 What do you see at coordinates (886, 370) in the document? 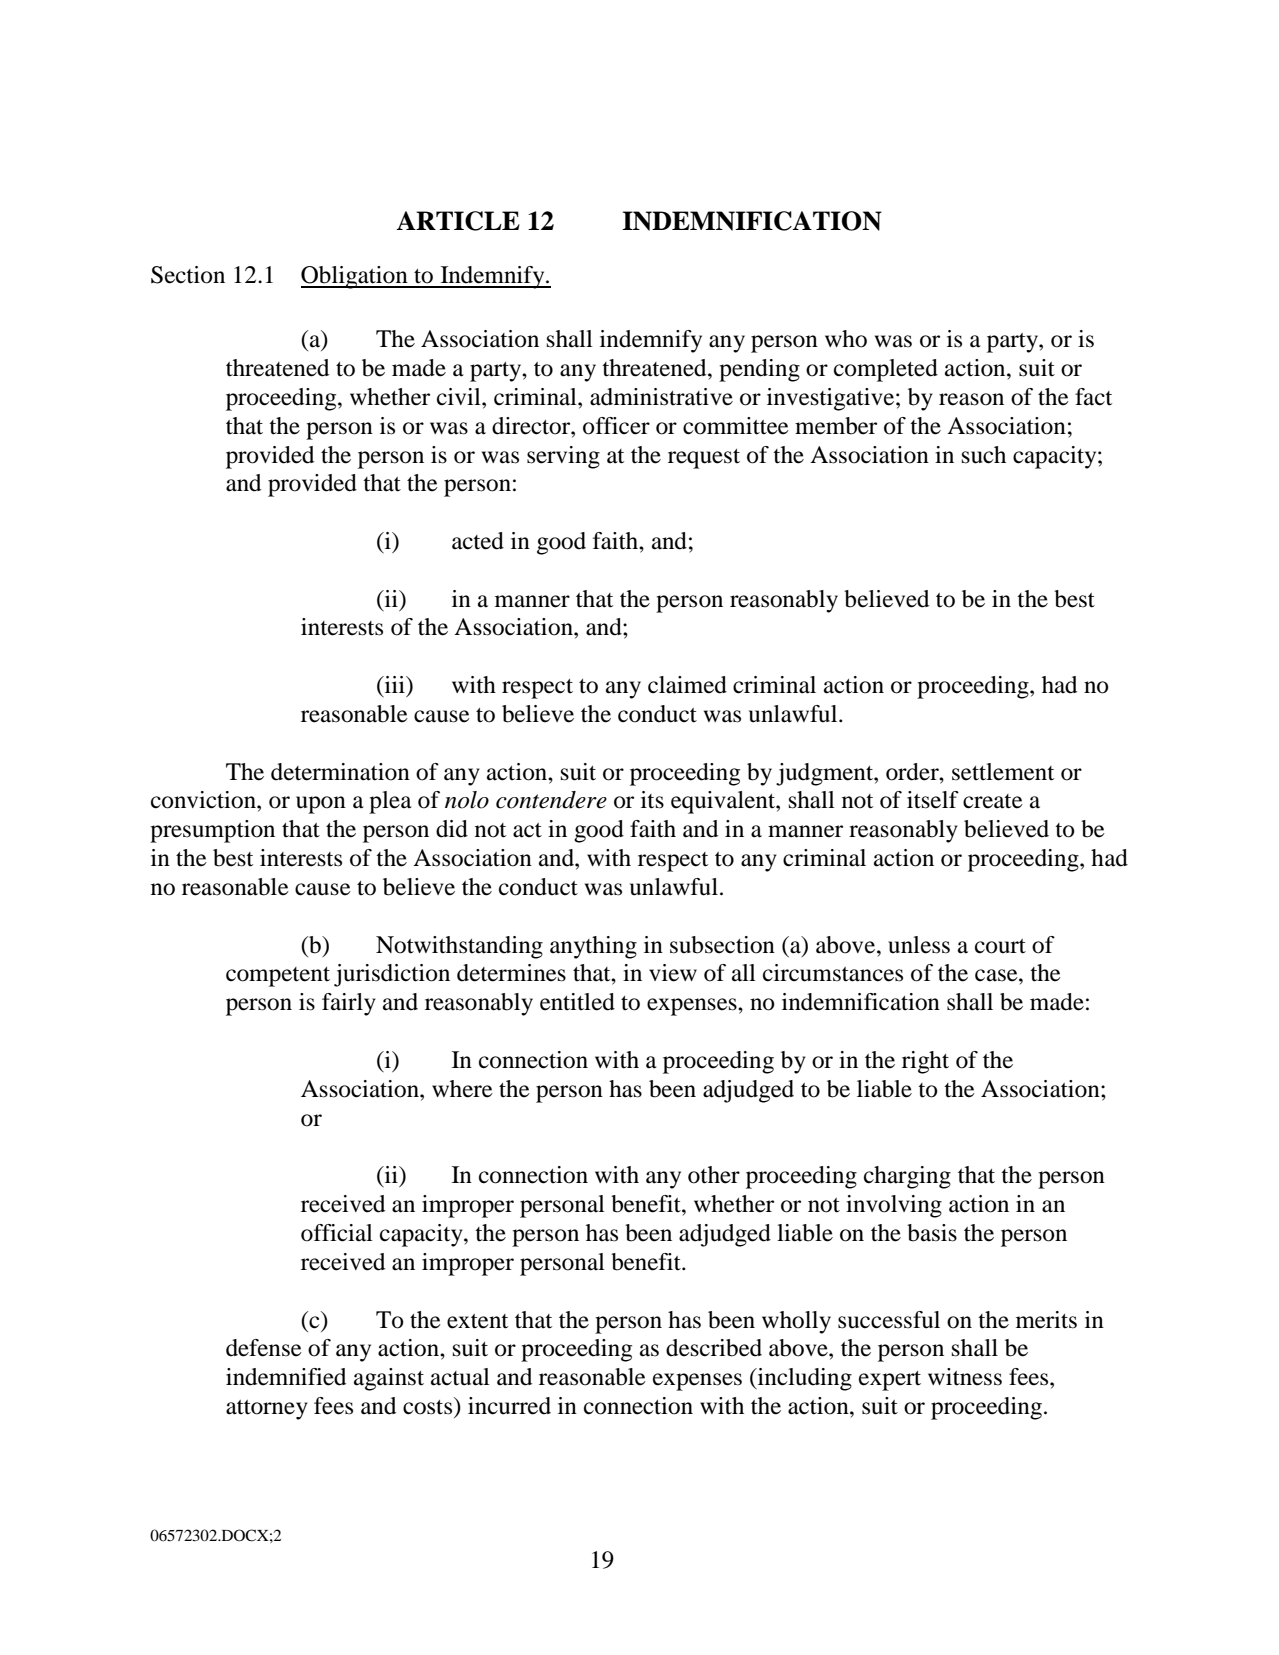
I see `completed` at bounding box center [886, 370].
